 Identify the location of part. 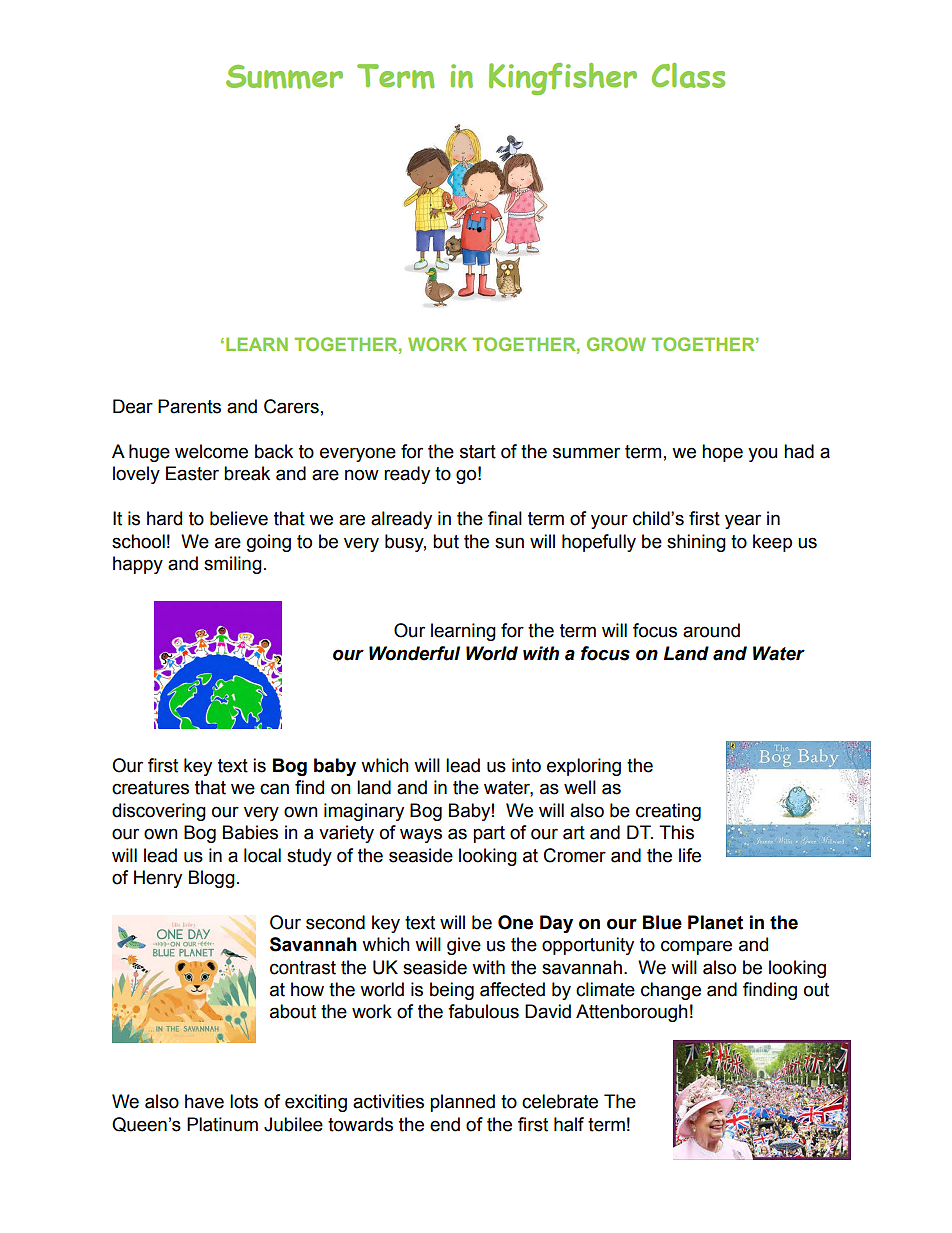
(489, 834).
